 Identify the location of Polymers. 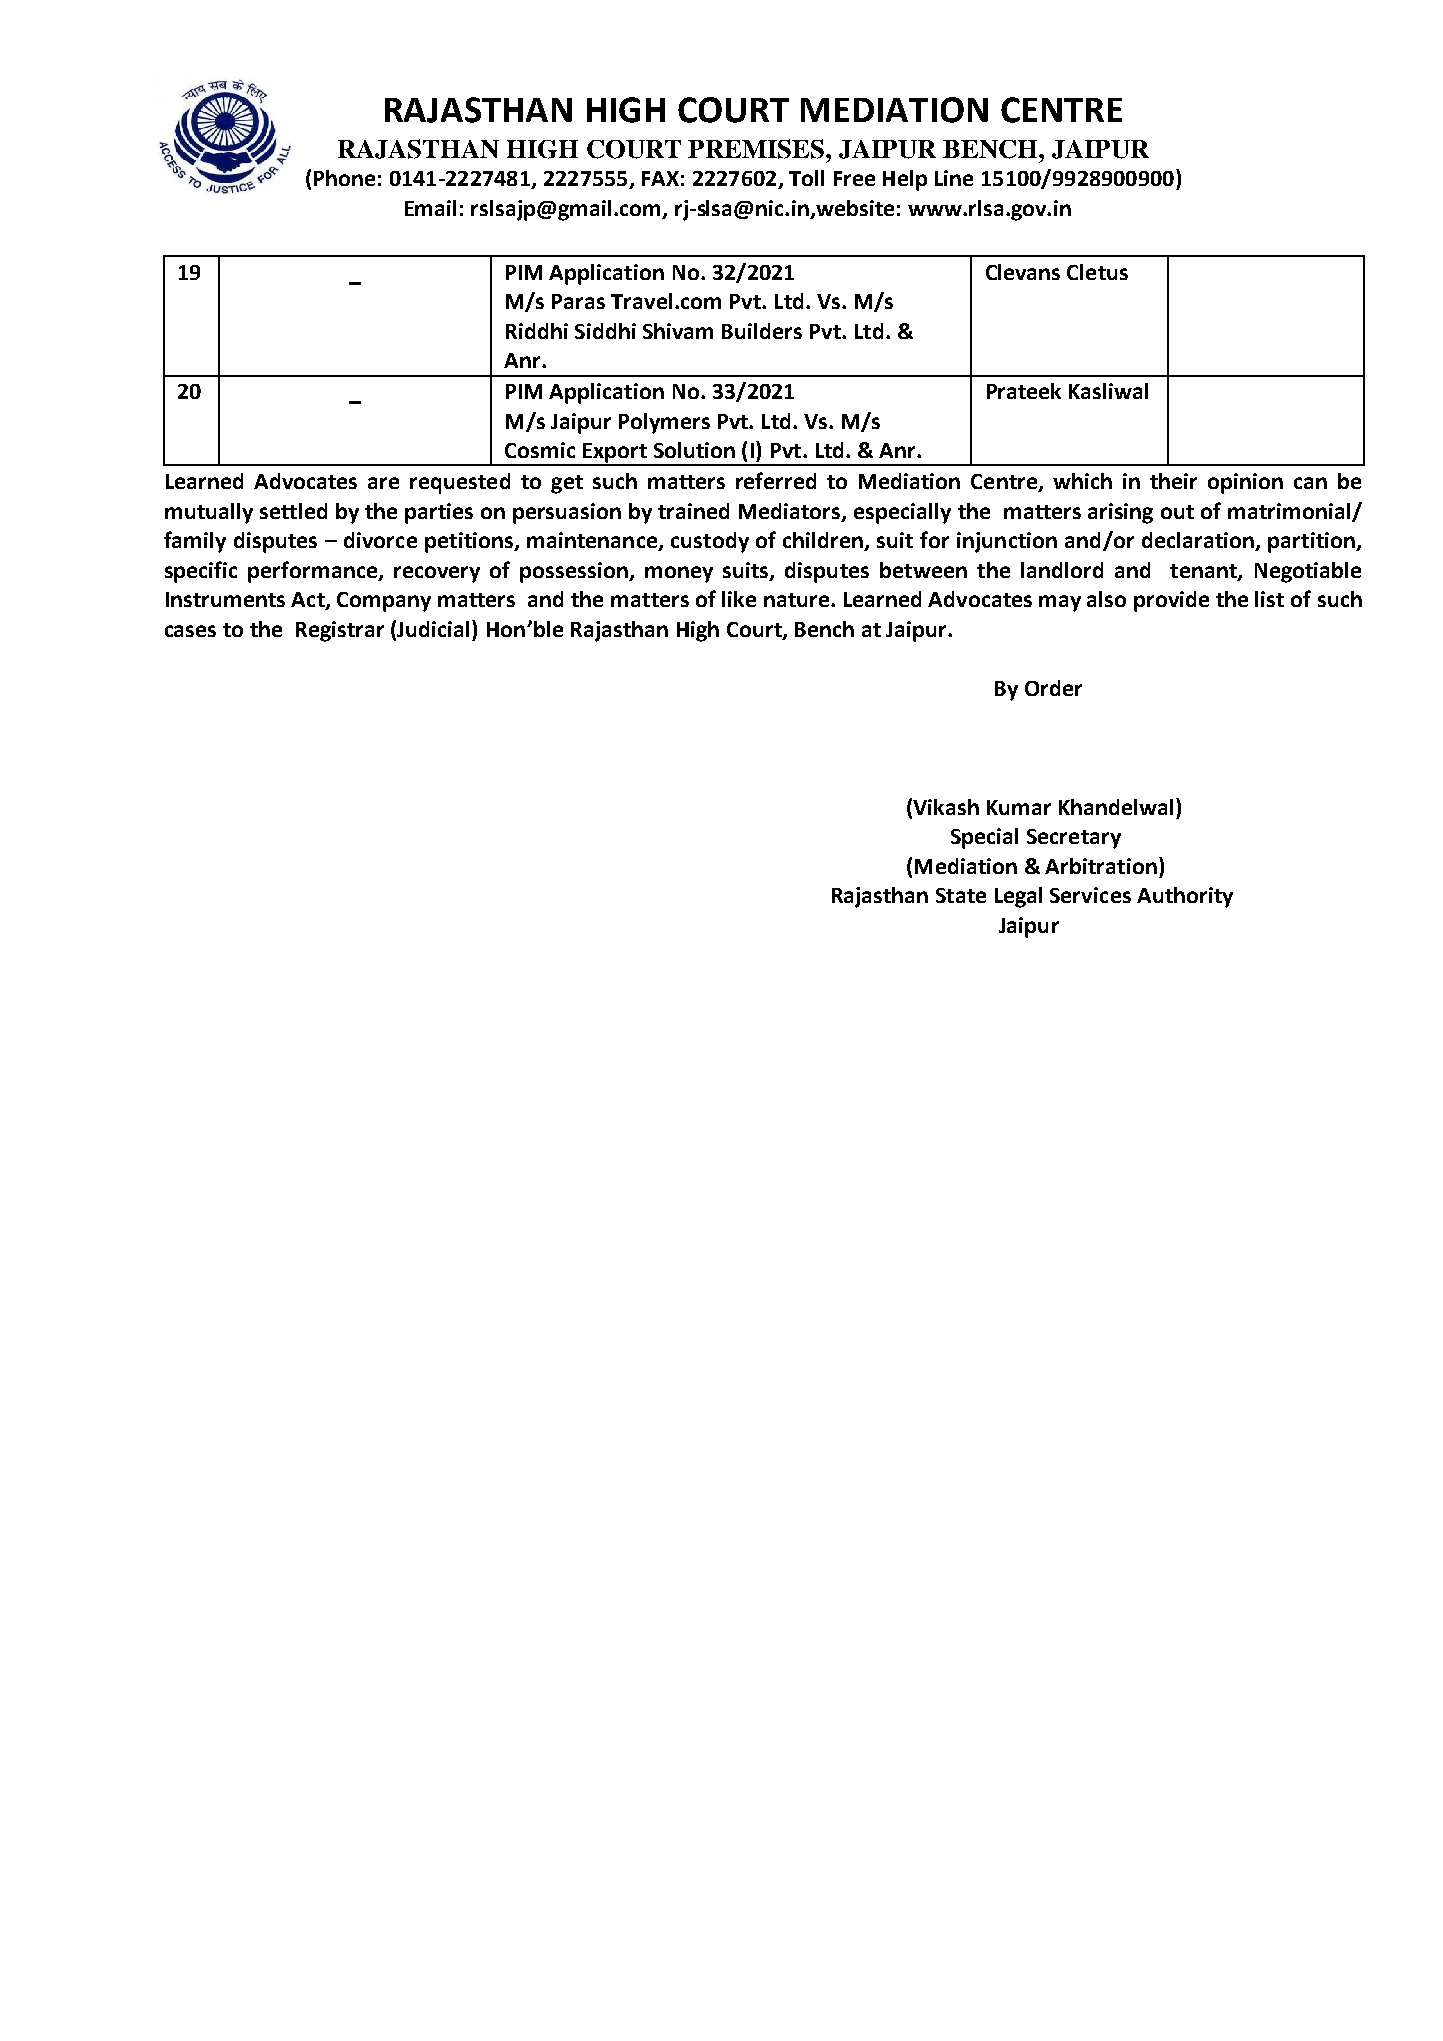
(664, 423).
